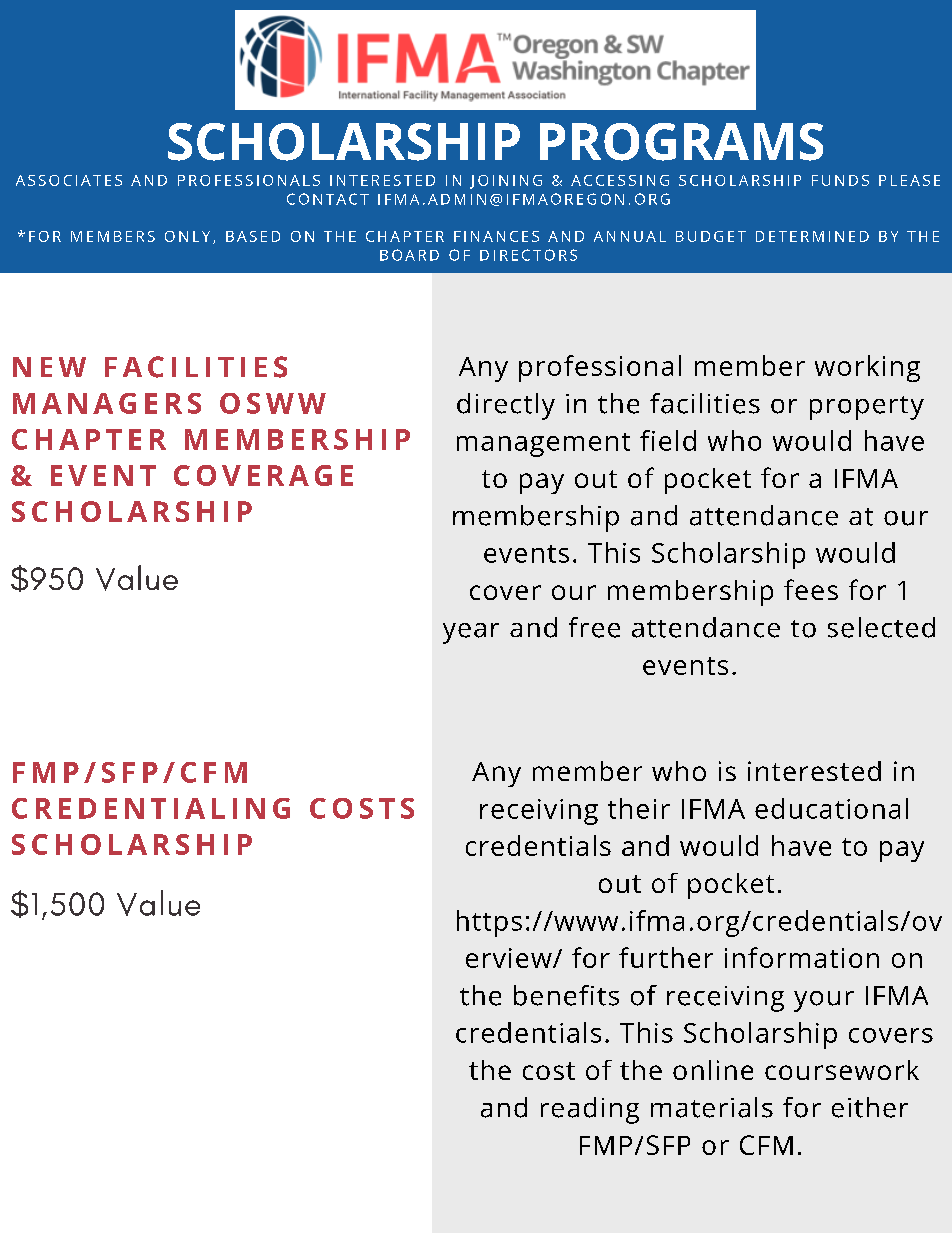 This document has width=952, height=1233. I want to click on property, so click(867, 408).
